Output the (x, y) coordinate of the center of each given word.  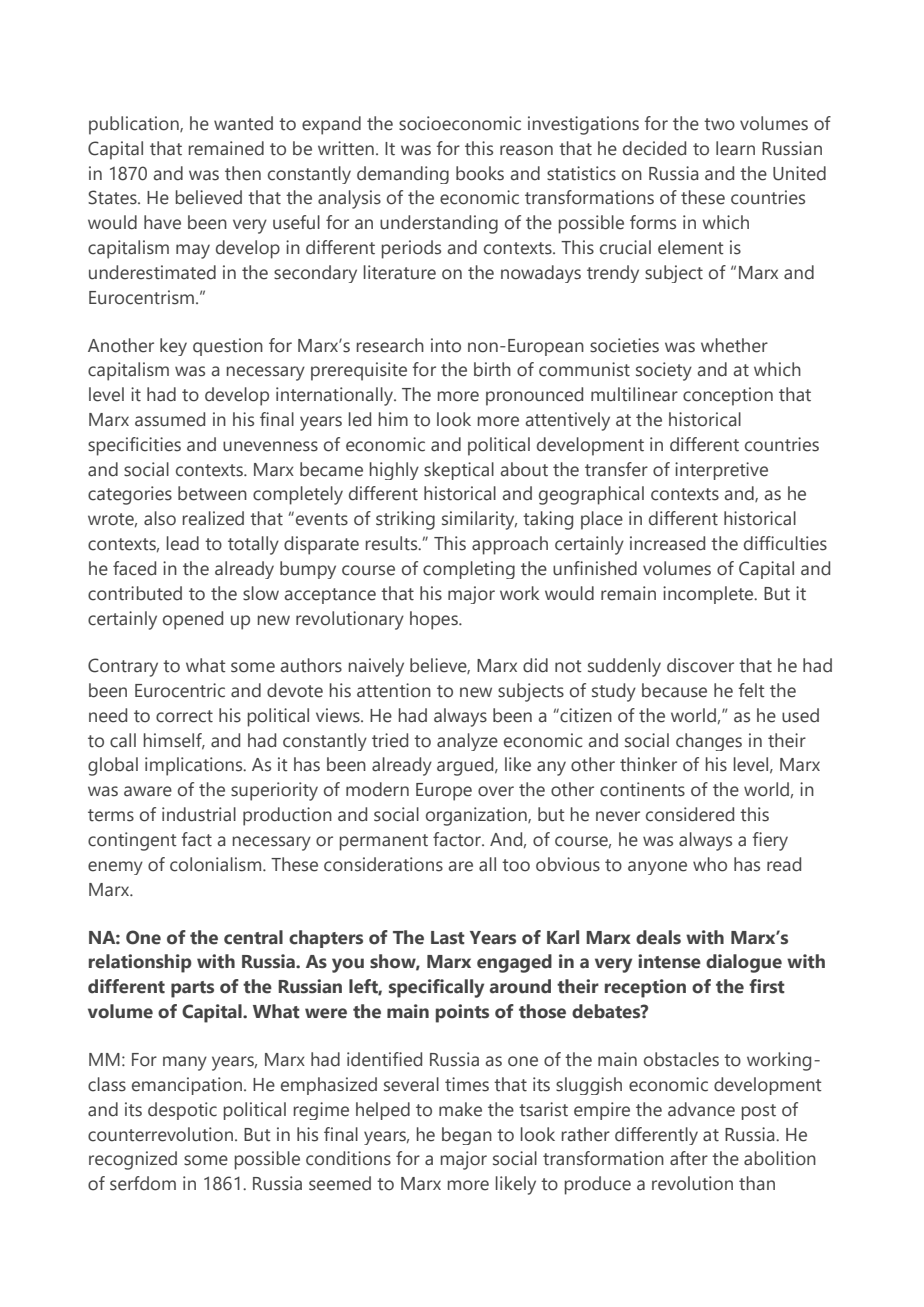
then (243, 173)
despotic (182, 1111)
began (467, 1136)
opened (193, 620)
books (480, 173)
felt (751, 690)
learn (735, 148)
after (689, 1158)
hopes (435, 620)
